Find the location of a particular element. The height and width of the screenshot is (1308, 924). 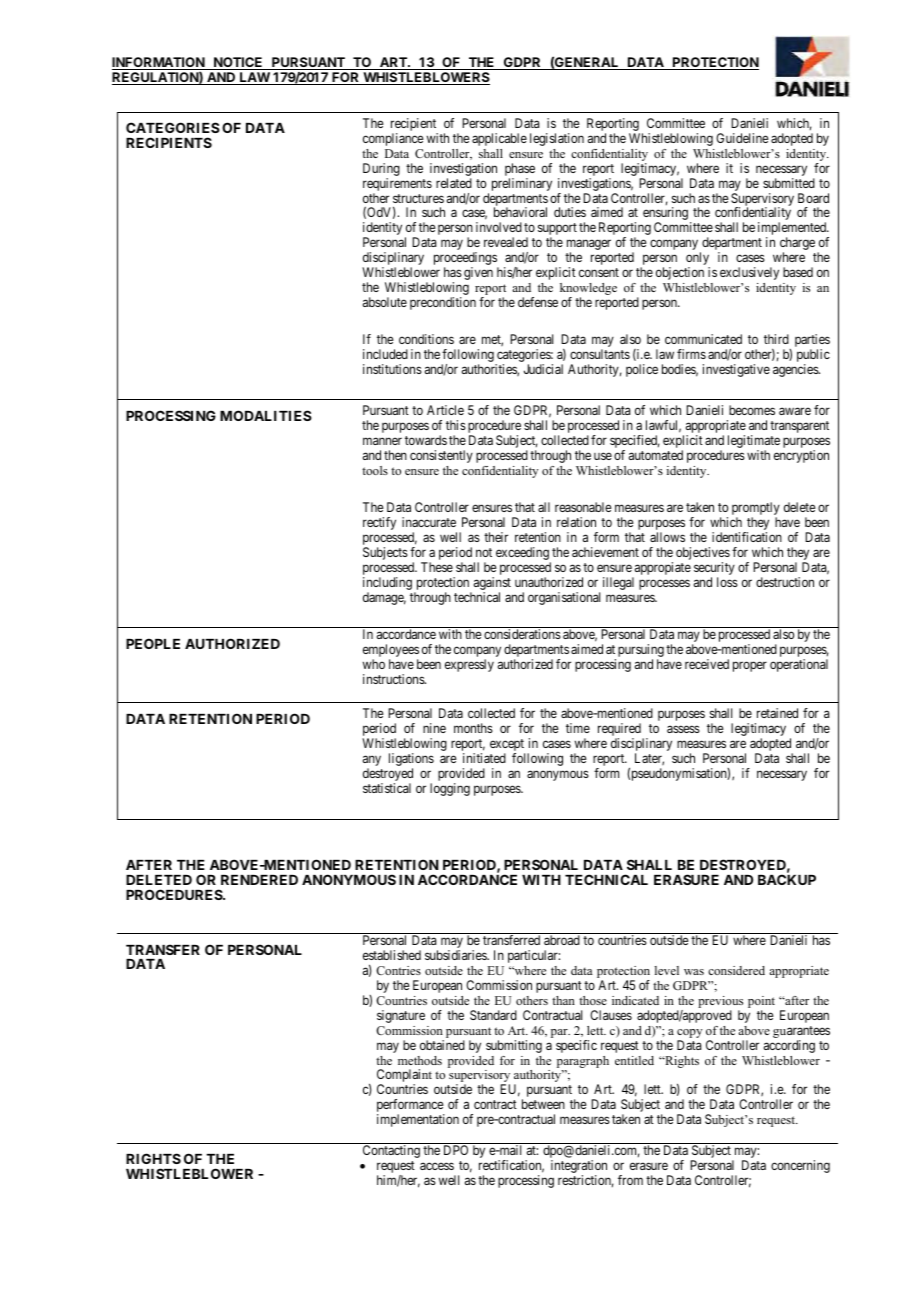

PEOPLE is located at coordinates (153, 643).
